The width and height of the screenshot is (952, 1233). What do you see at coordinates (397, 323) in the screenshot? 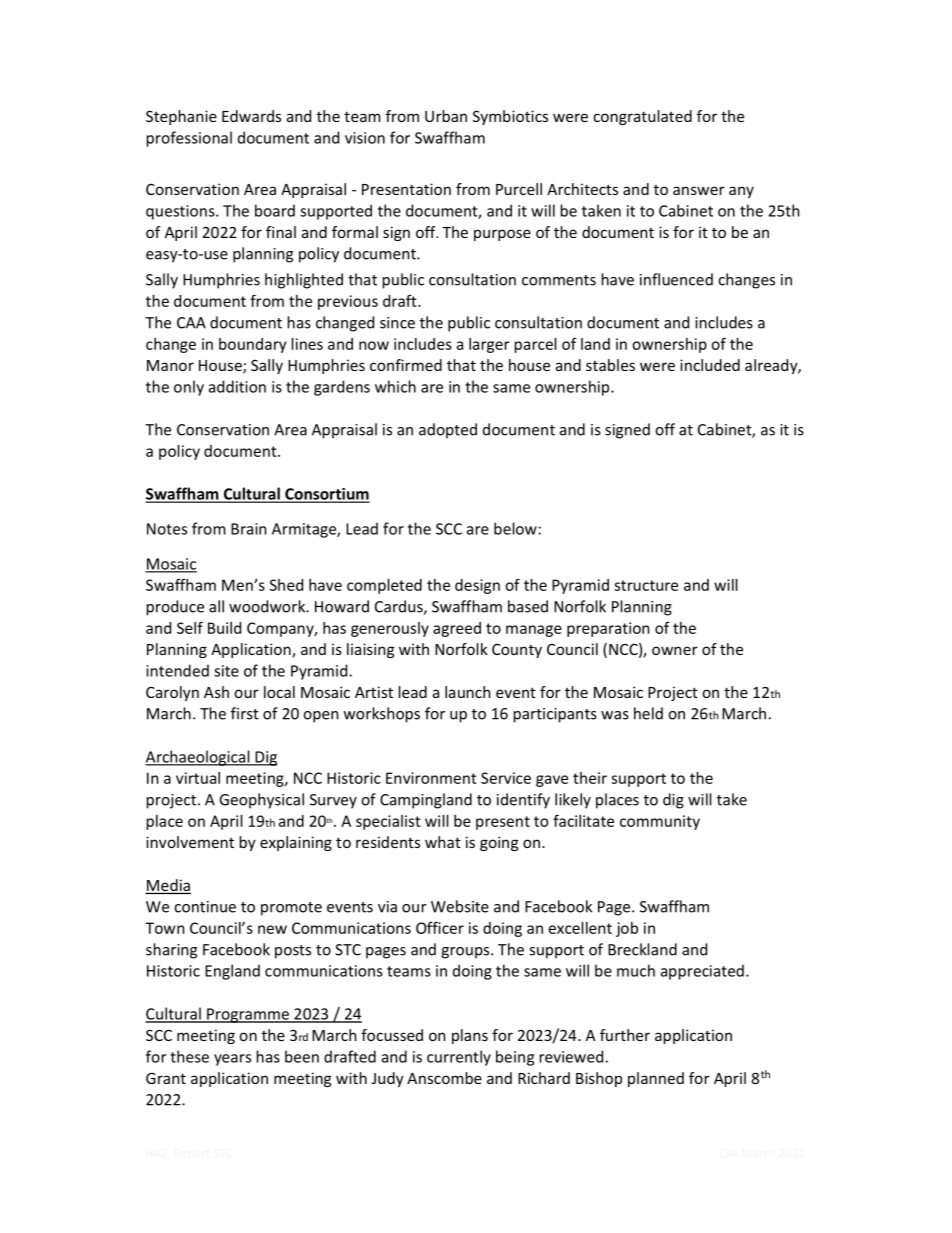
I see `since` at bounding box center [397, 323].
